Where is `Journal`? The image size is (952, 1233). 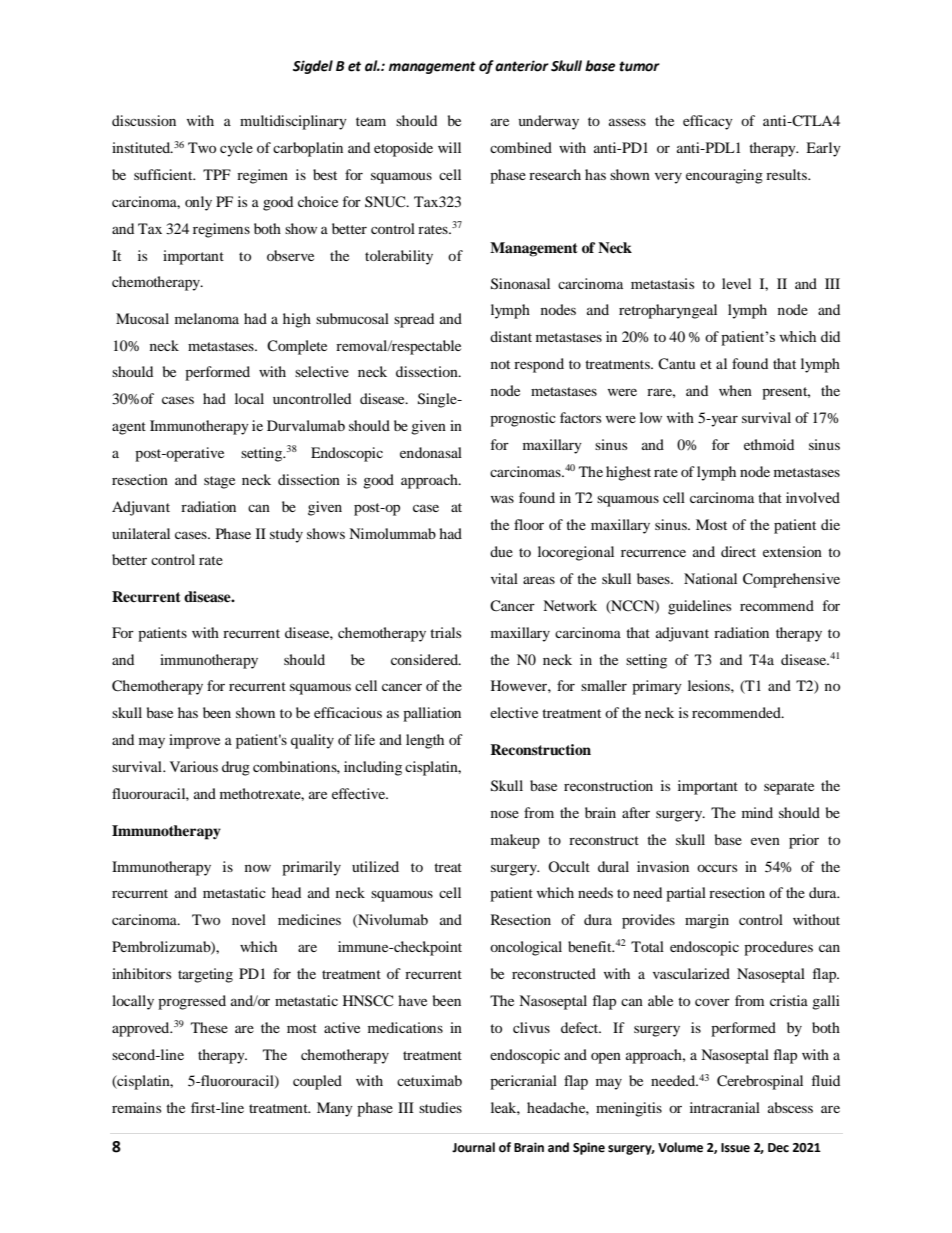 Journal is located at coordinates (473, 1147).
